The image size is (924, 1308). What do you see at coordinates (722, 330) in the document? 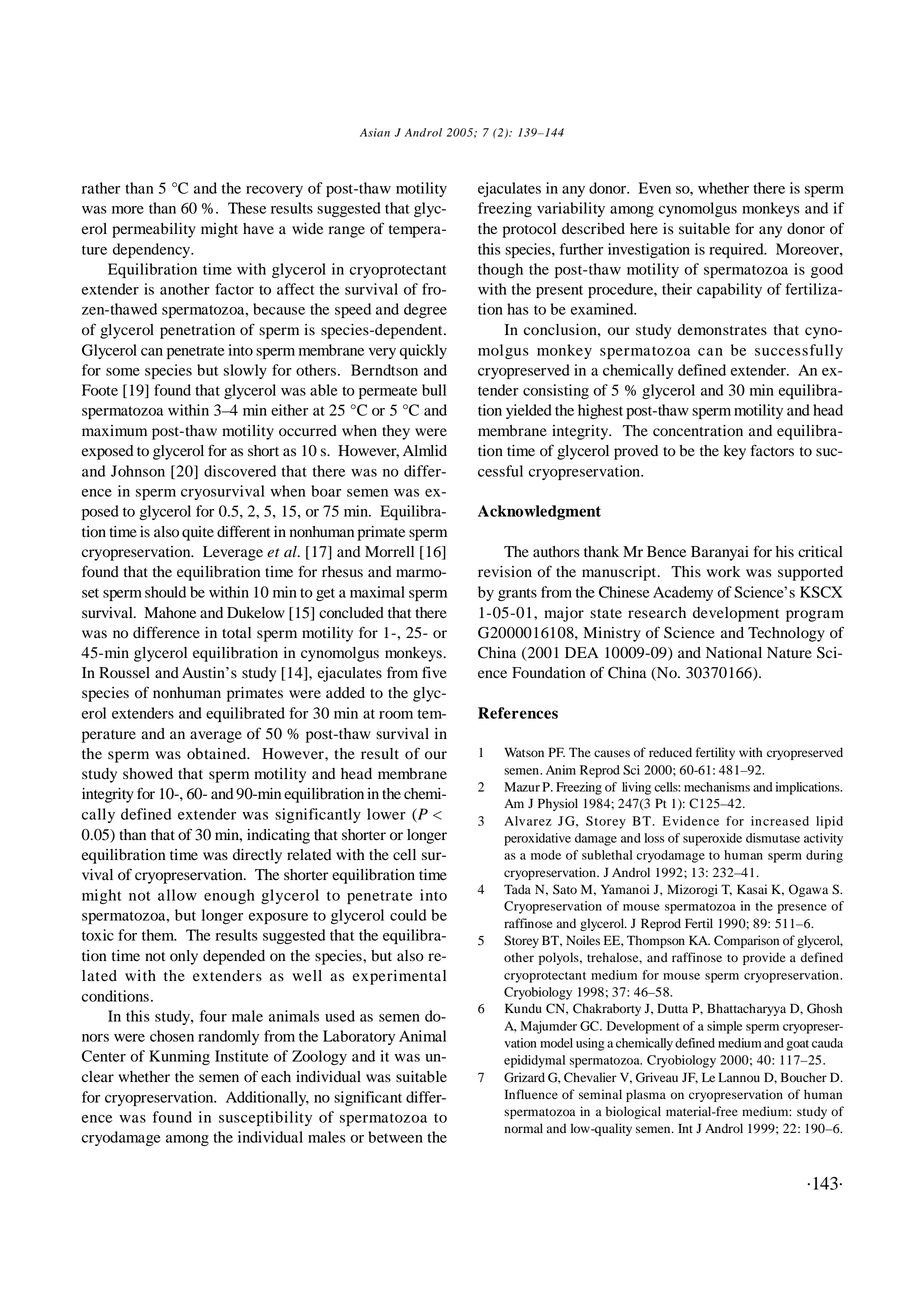
I see `demonstrates` at bounding box center [722, 330].
